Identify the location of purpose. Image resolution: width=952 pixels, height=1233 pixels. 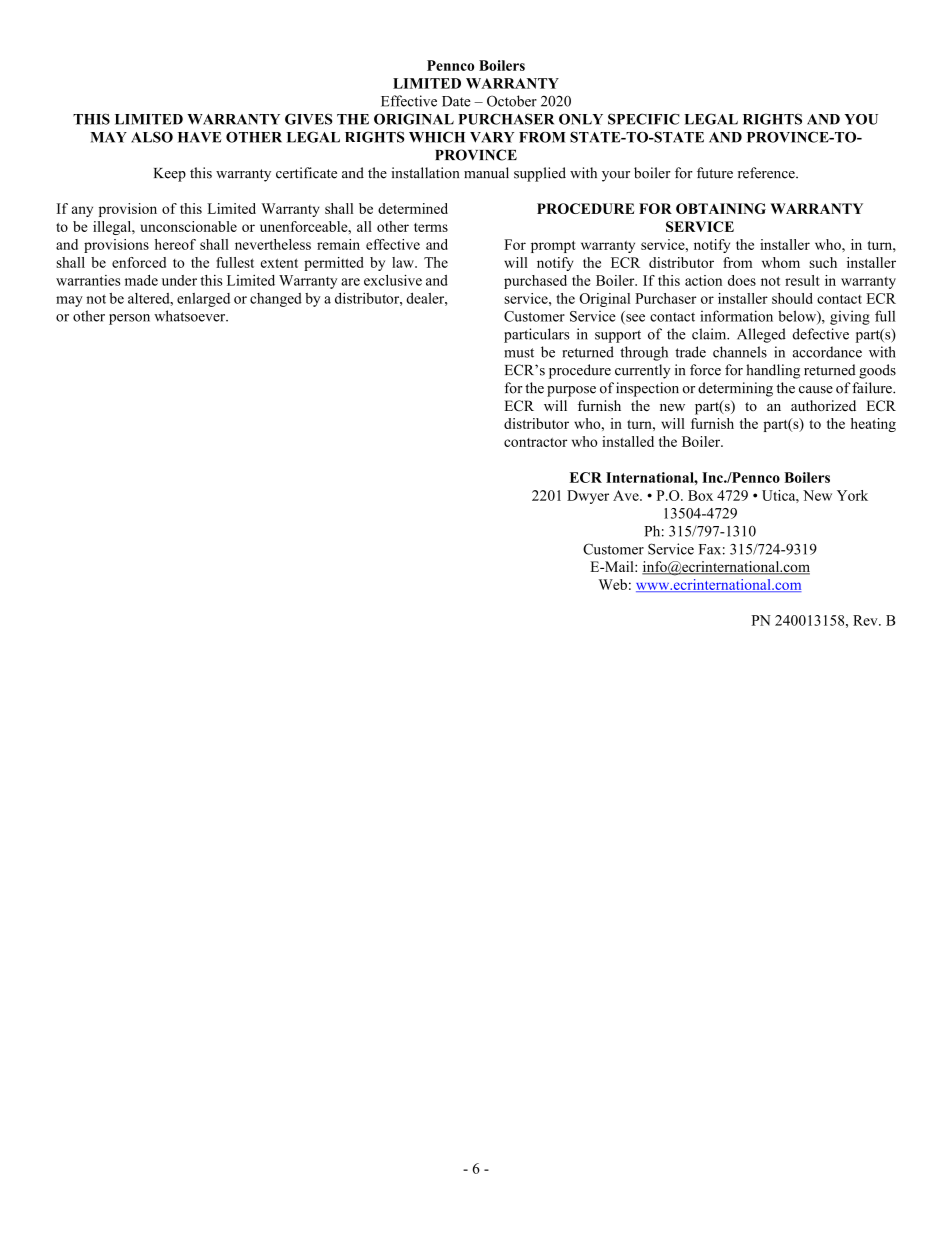
(571, 391).
